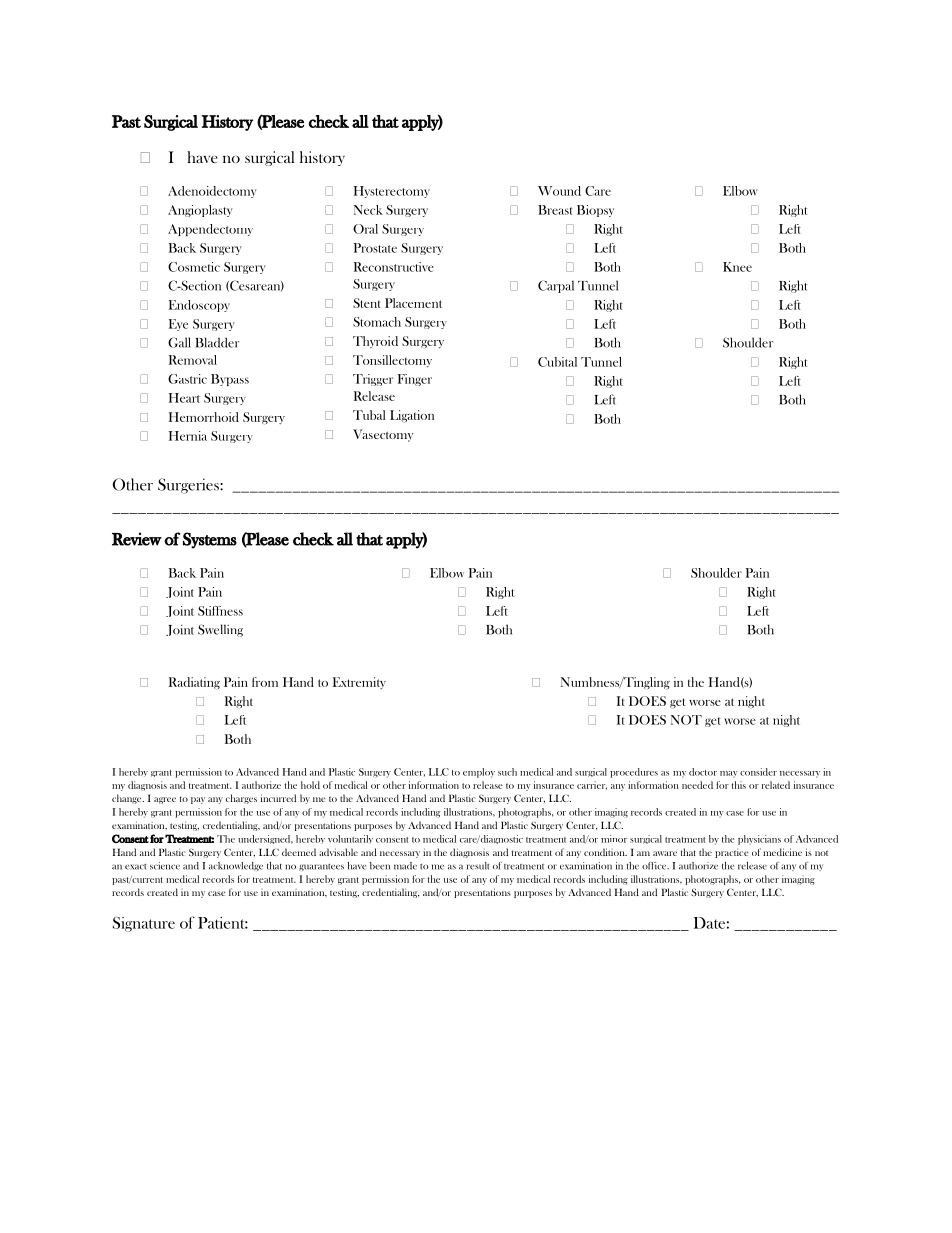 Image resolution: width=952 pixels, height=1233 pixels. I want to click on Vasectomy, so click(383, 435).
